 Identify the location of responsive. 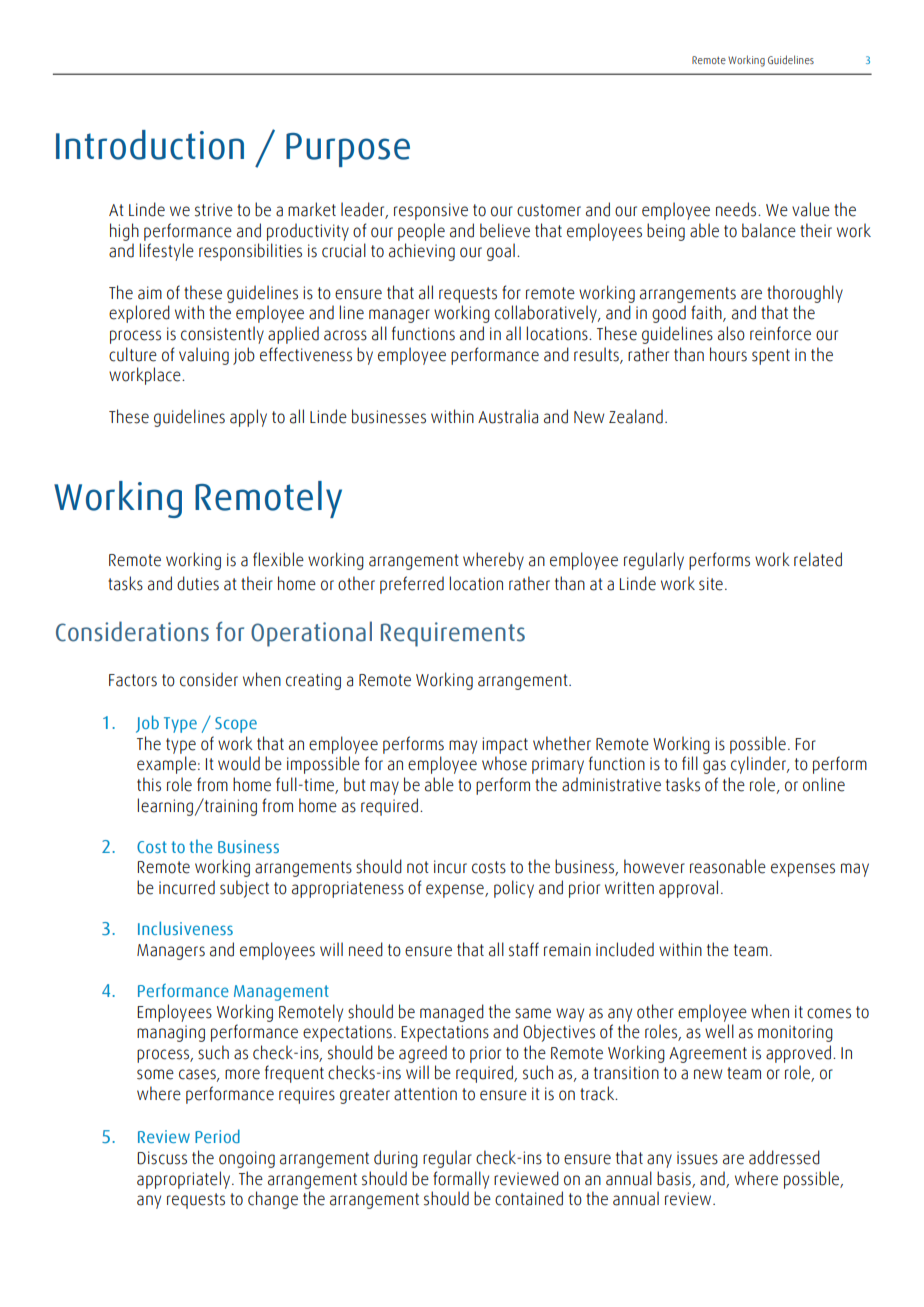
(431, 211).
